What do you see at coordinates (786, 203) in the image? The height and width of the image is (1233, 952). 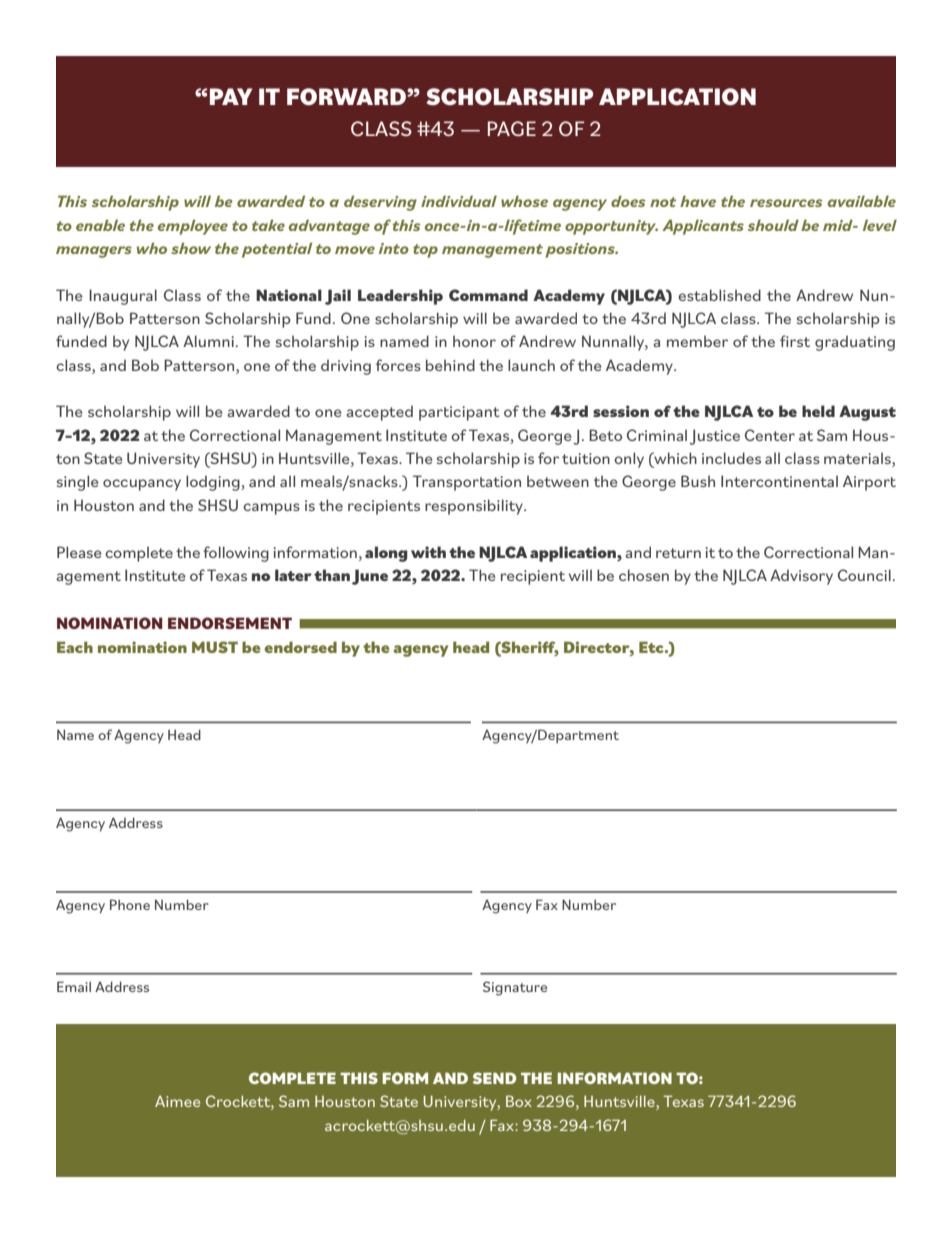 I see `resources` at bounding box center [786, 203].
